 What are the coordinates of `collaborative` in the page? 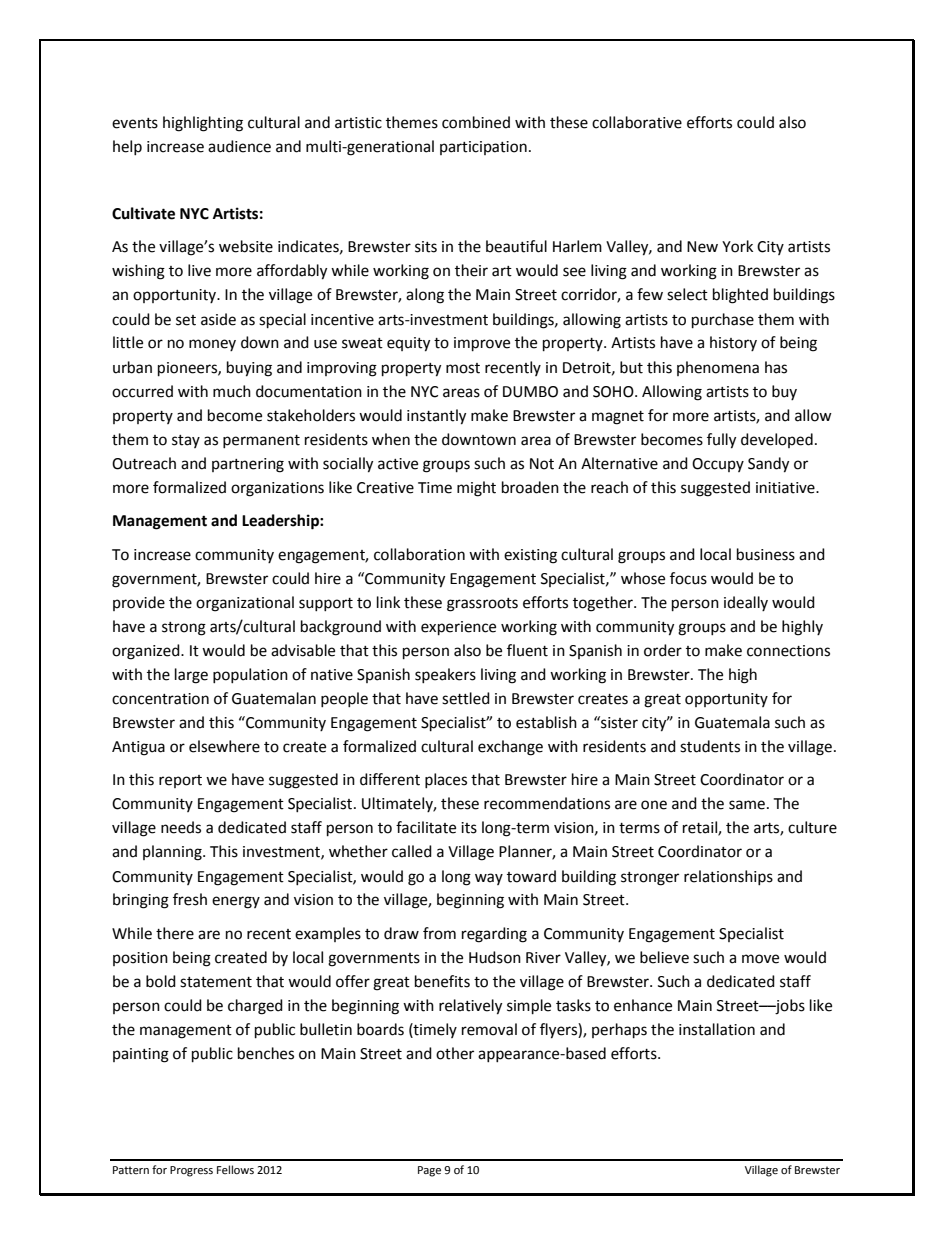 It's located at (637, 122).
